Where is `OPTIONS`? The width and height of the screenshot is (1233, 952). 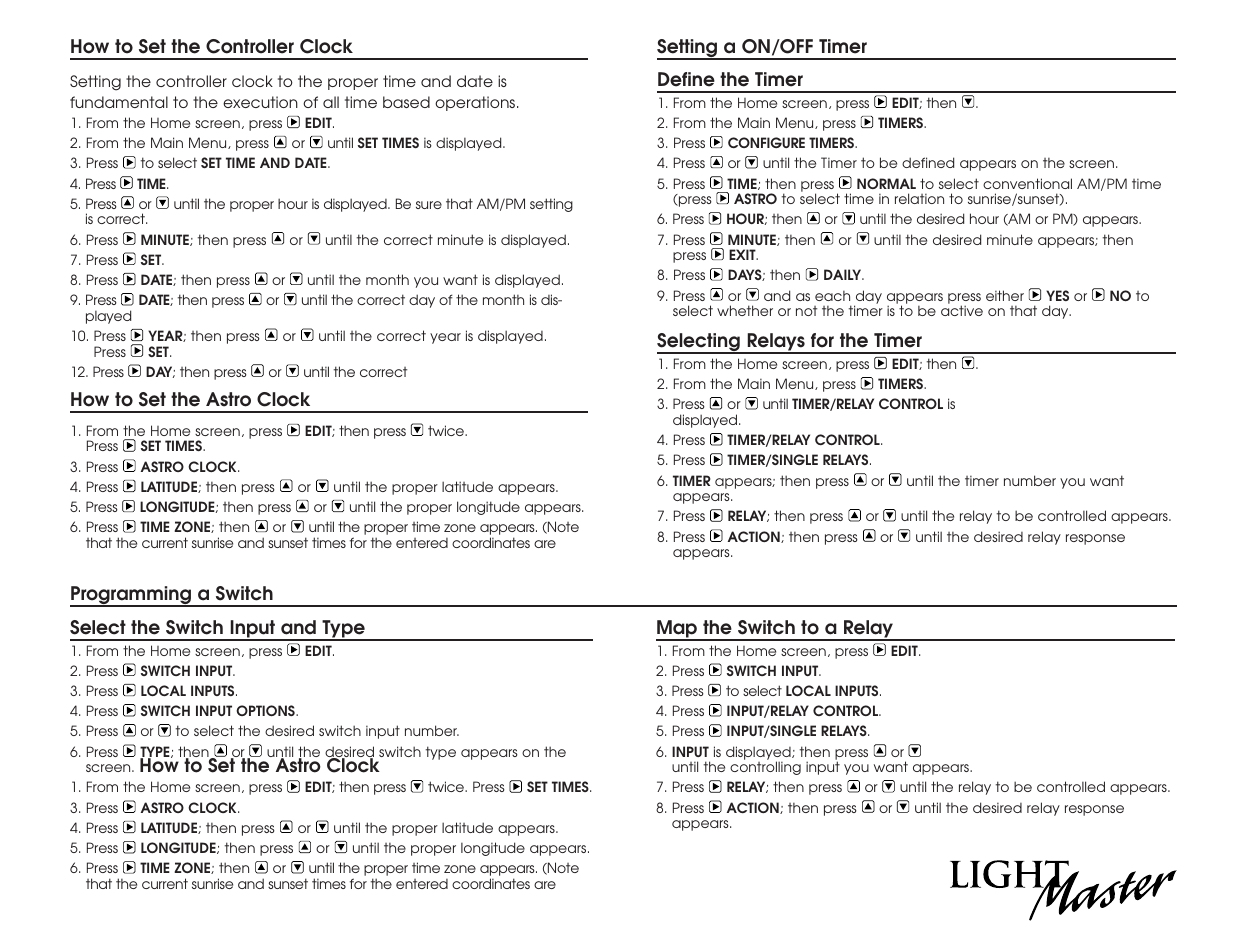
OPTIONS is located at coordinates (266, 710).
